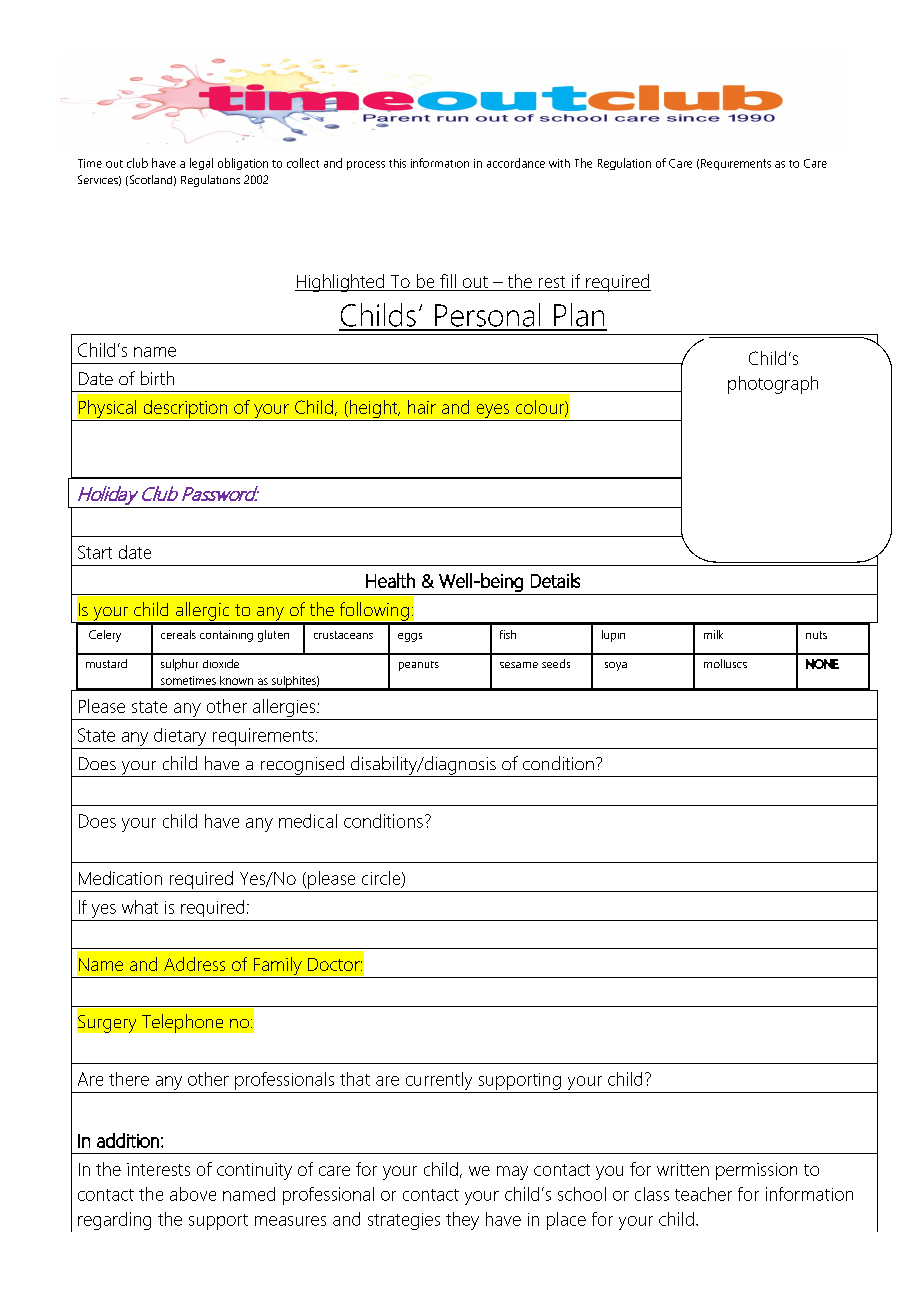  What do you see at coordinates (725, 663) in the page?
I see `molluscs` at bounding box center [725, 663].
